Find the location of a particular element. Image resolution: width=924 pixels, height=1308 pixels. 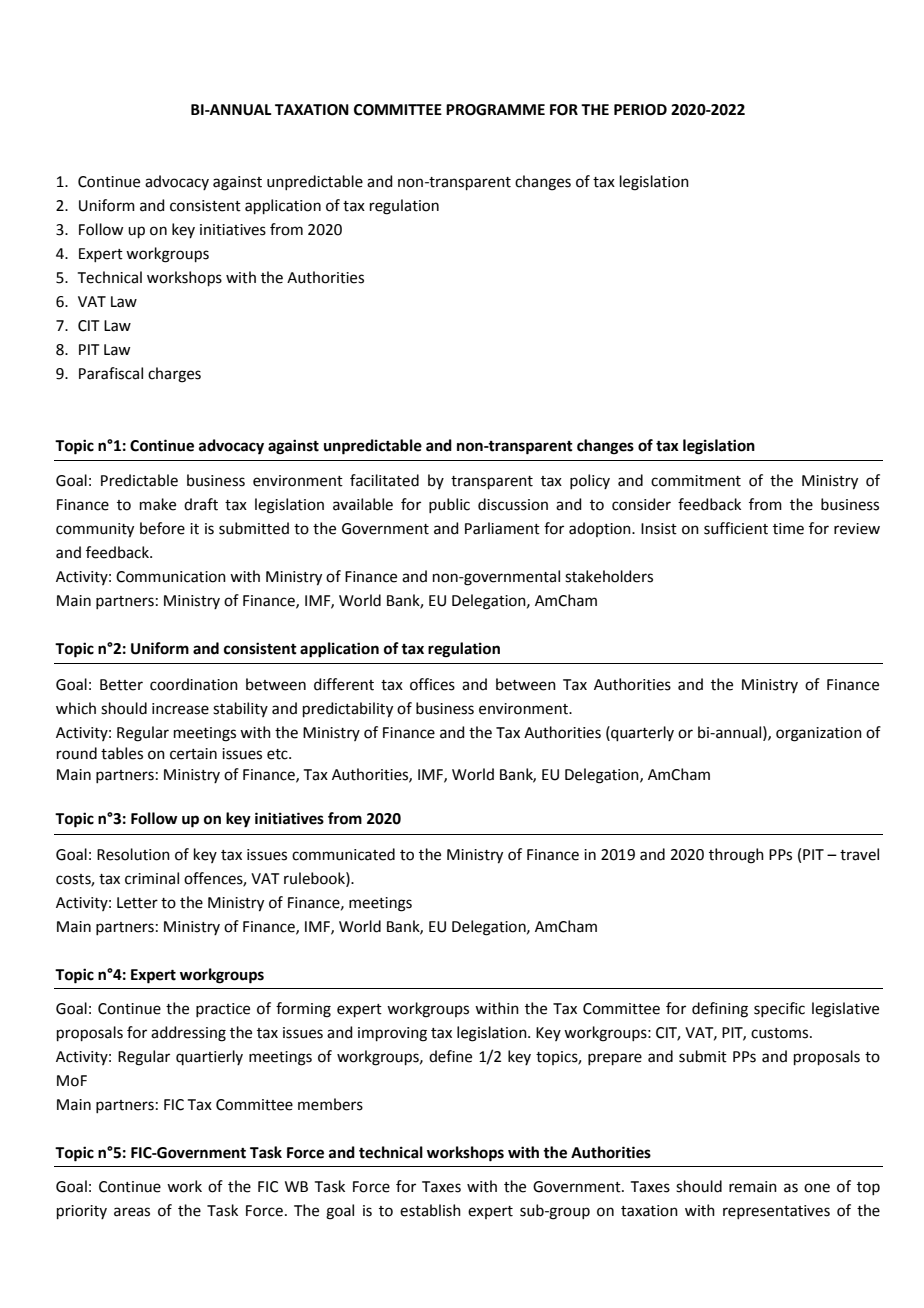

establish is located at coordinates (430, 1210).
